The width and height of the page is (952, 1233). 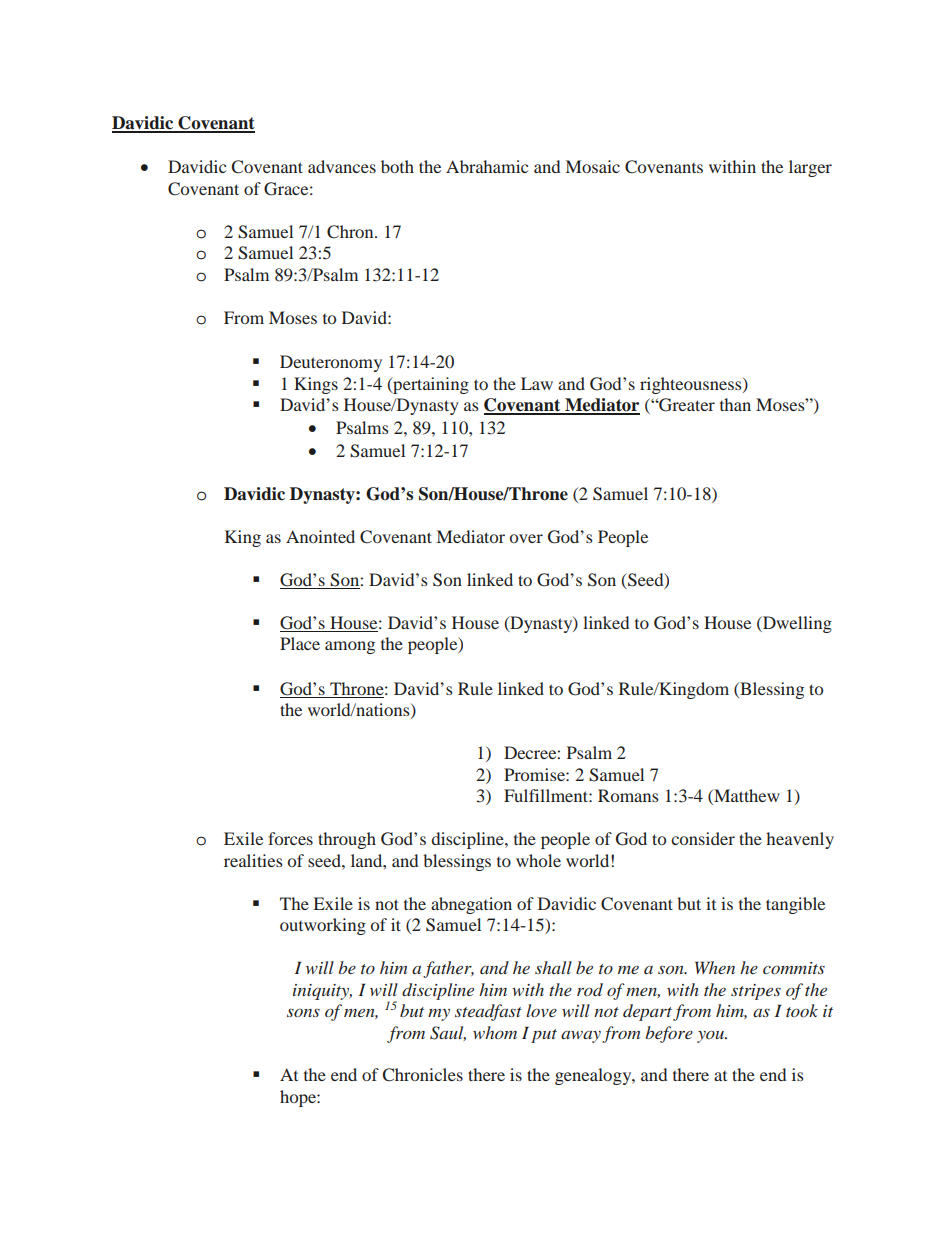 What do you see at coordinates (487, 166) in the page?
I see `Abrahamic` at bounding box center [487, 166].
